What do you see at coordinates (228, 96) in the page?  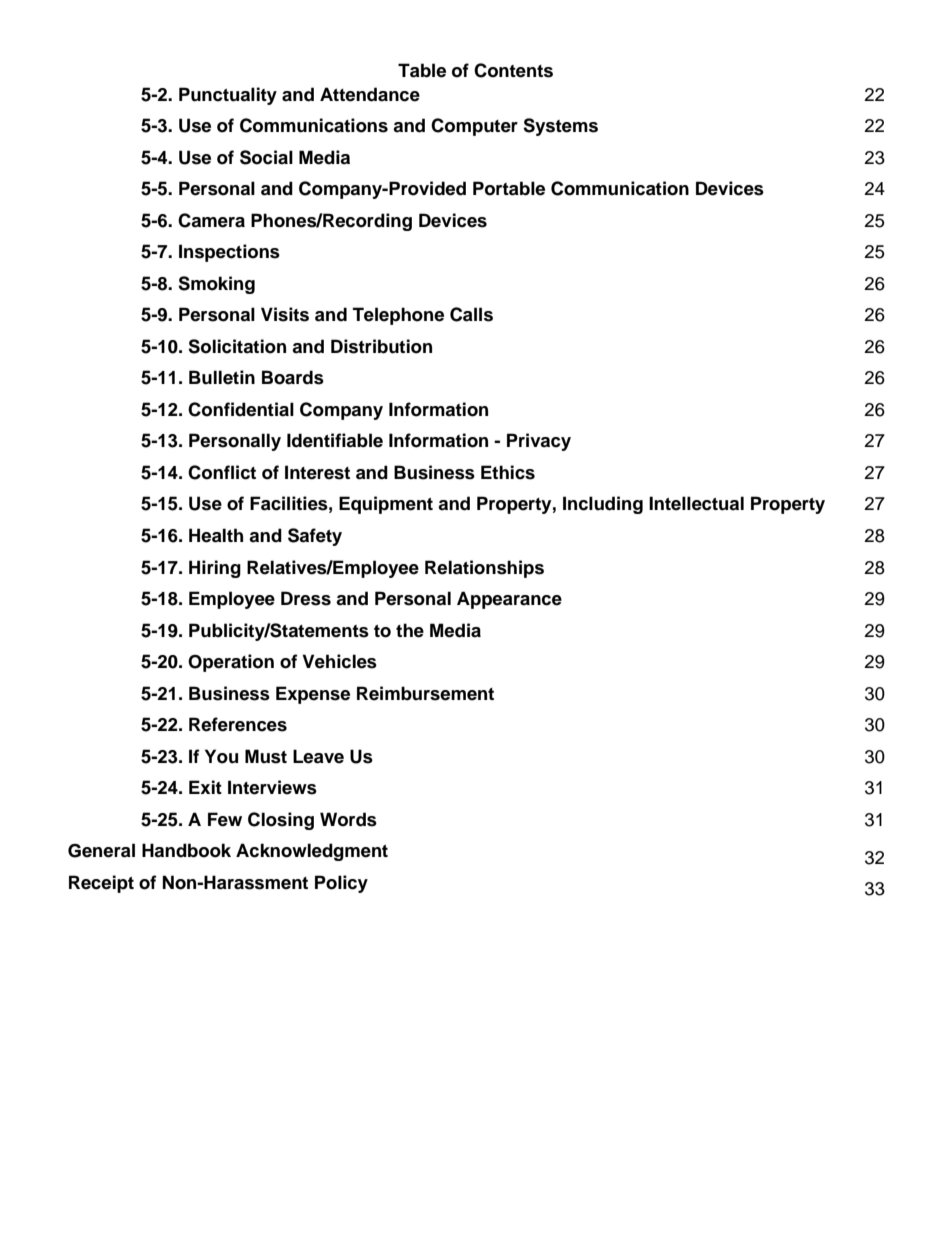 I see `Punctuality` at bounding box center [228, 96].
